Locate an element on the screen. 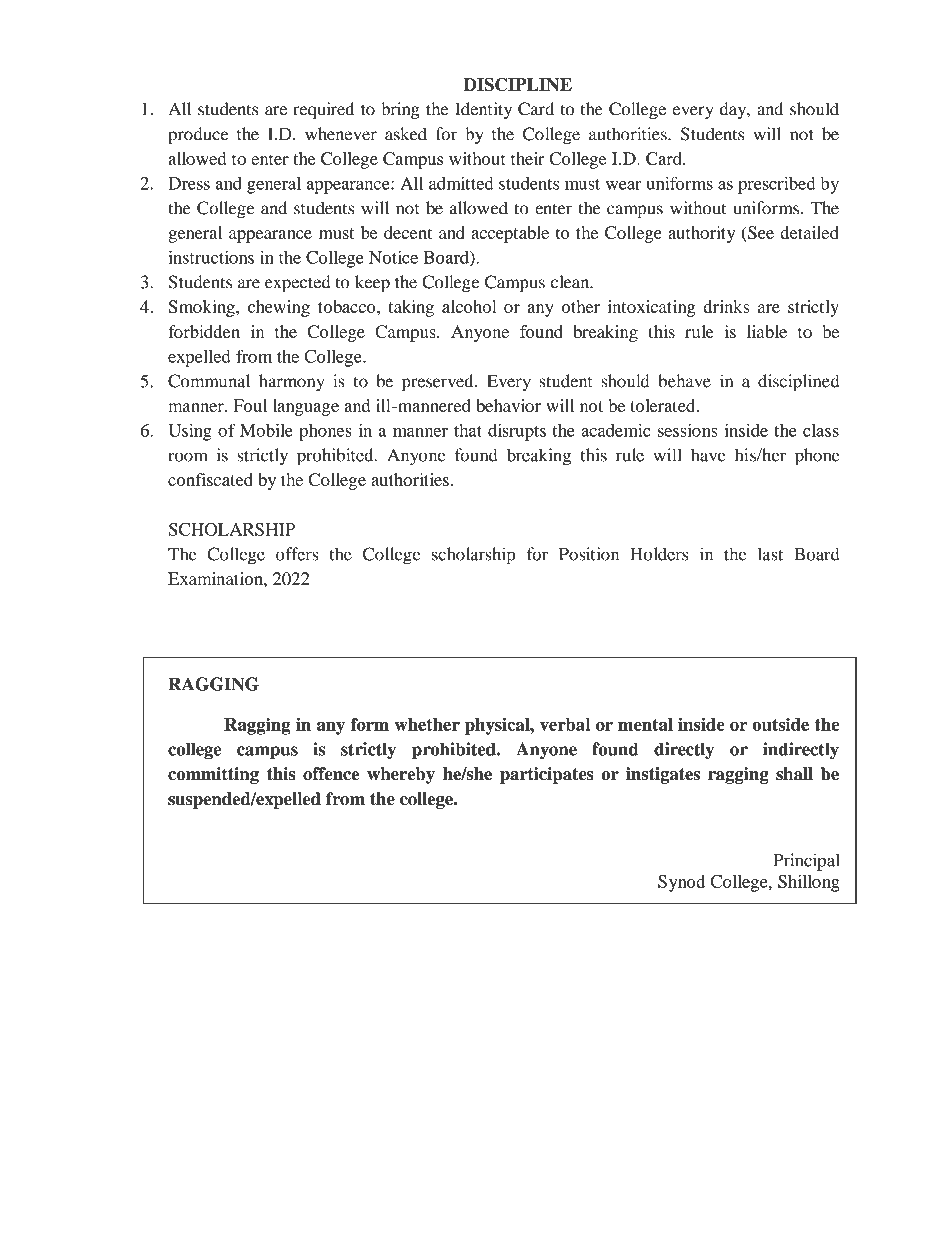  Identity is located at coordinates (483, 110).
